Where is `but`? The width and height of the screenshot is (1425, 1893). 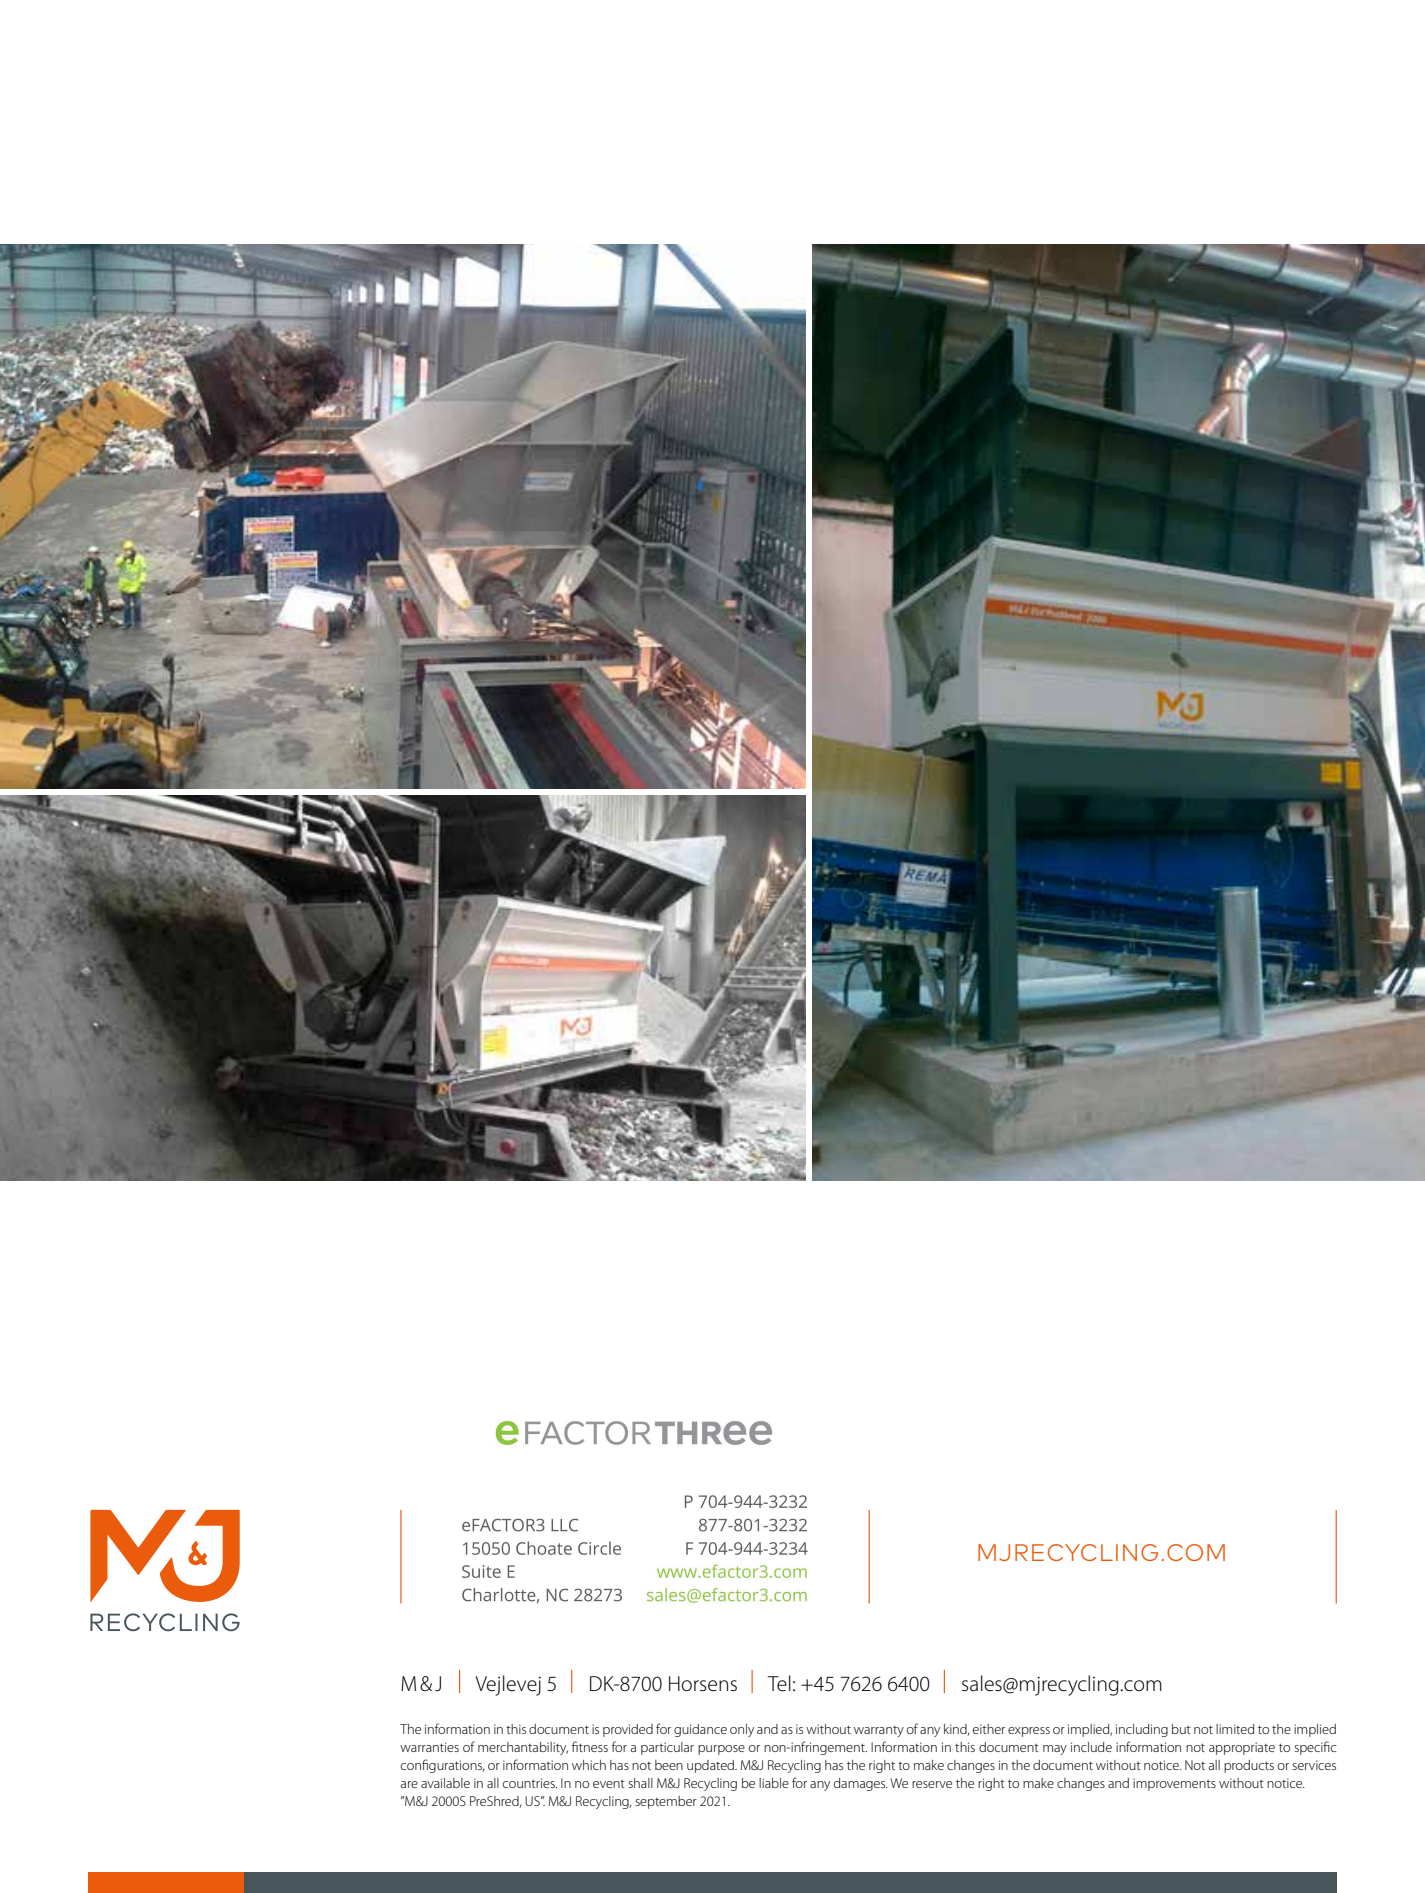 but is located at coordinates (1181, 1729).
